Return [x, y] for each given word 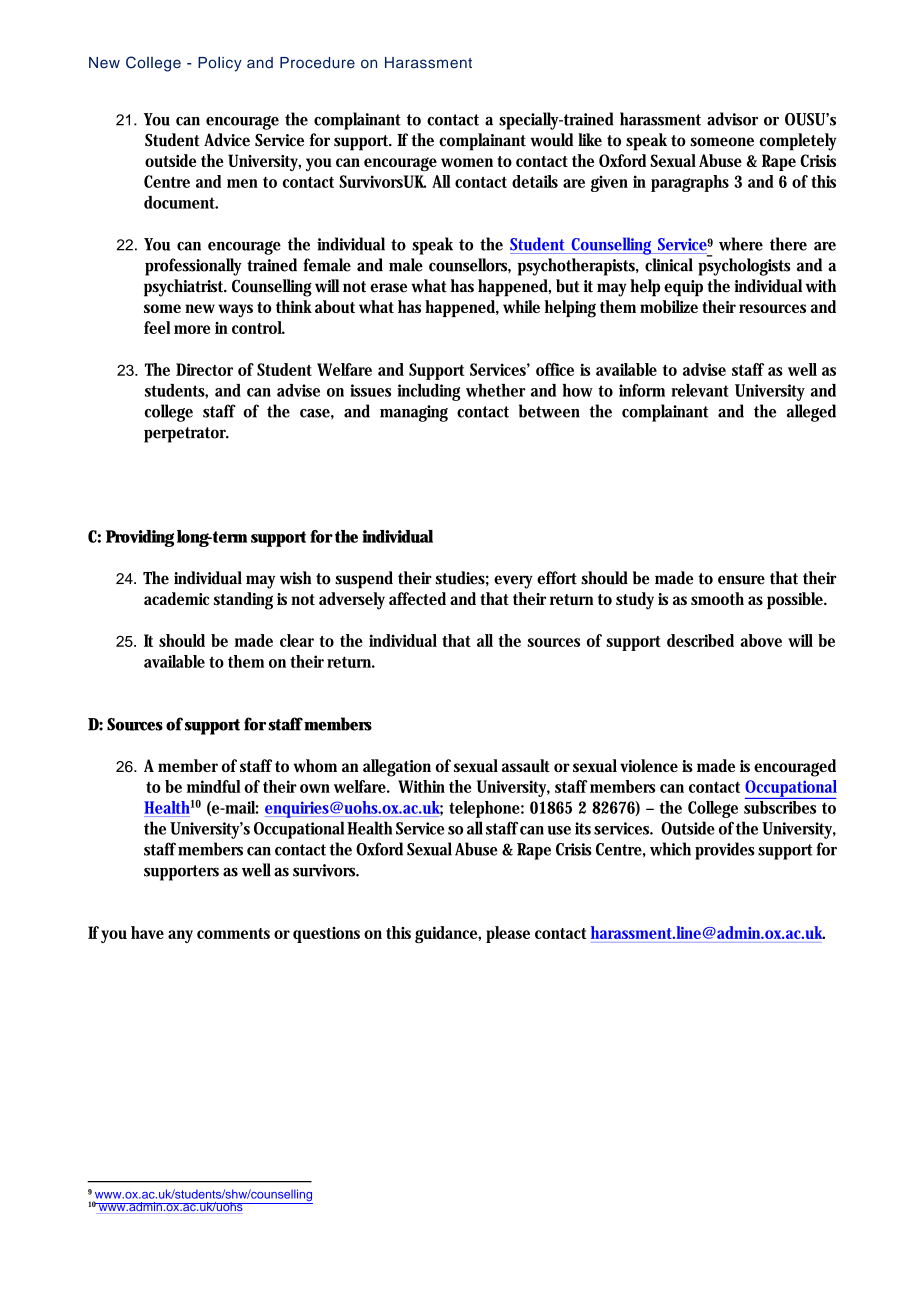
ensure [741, 580]
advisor [732, 119]
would [551, 140]
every [513, 582]
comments [233, 933]
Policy [220, 64]
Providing [140, 538]
